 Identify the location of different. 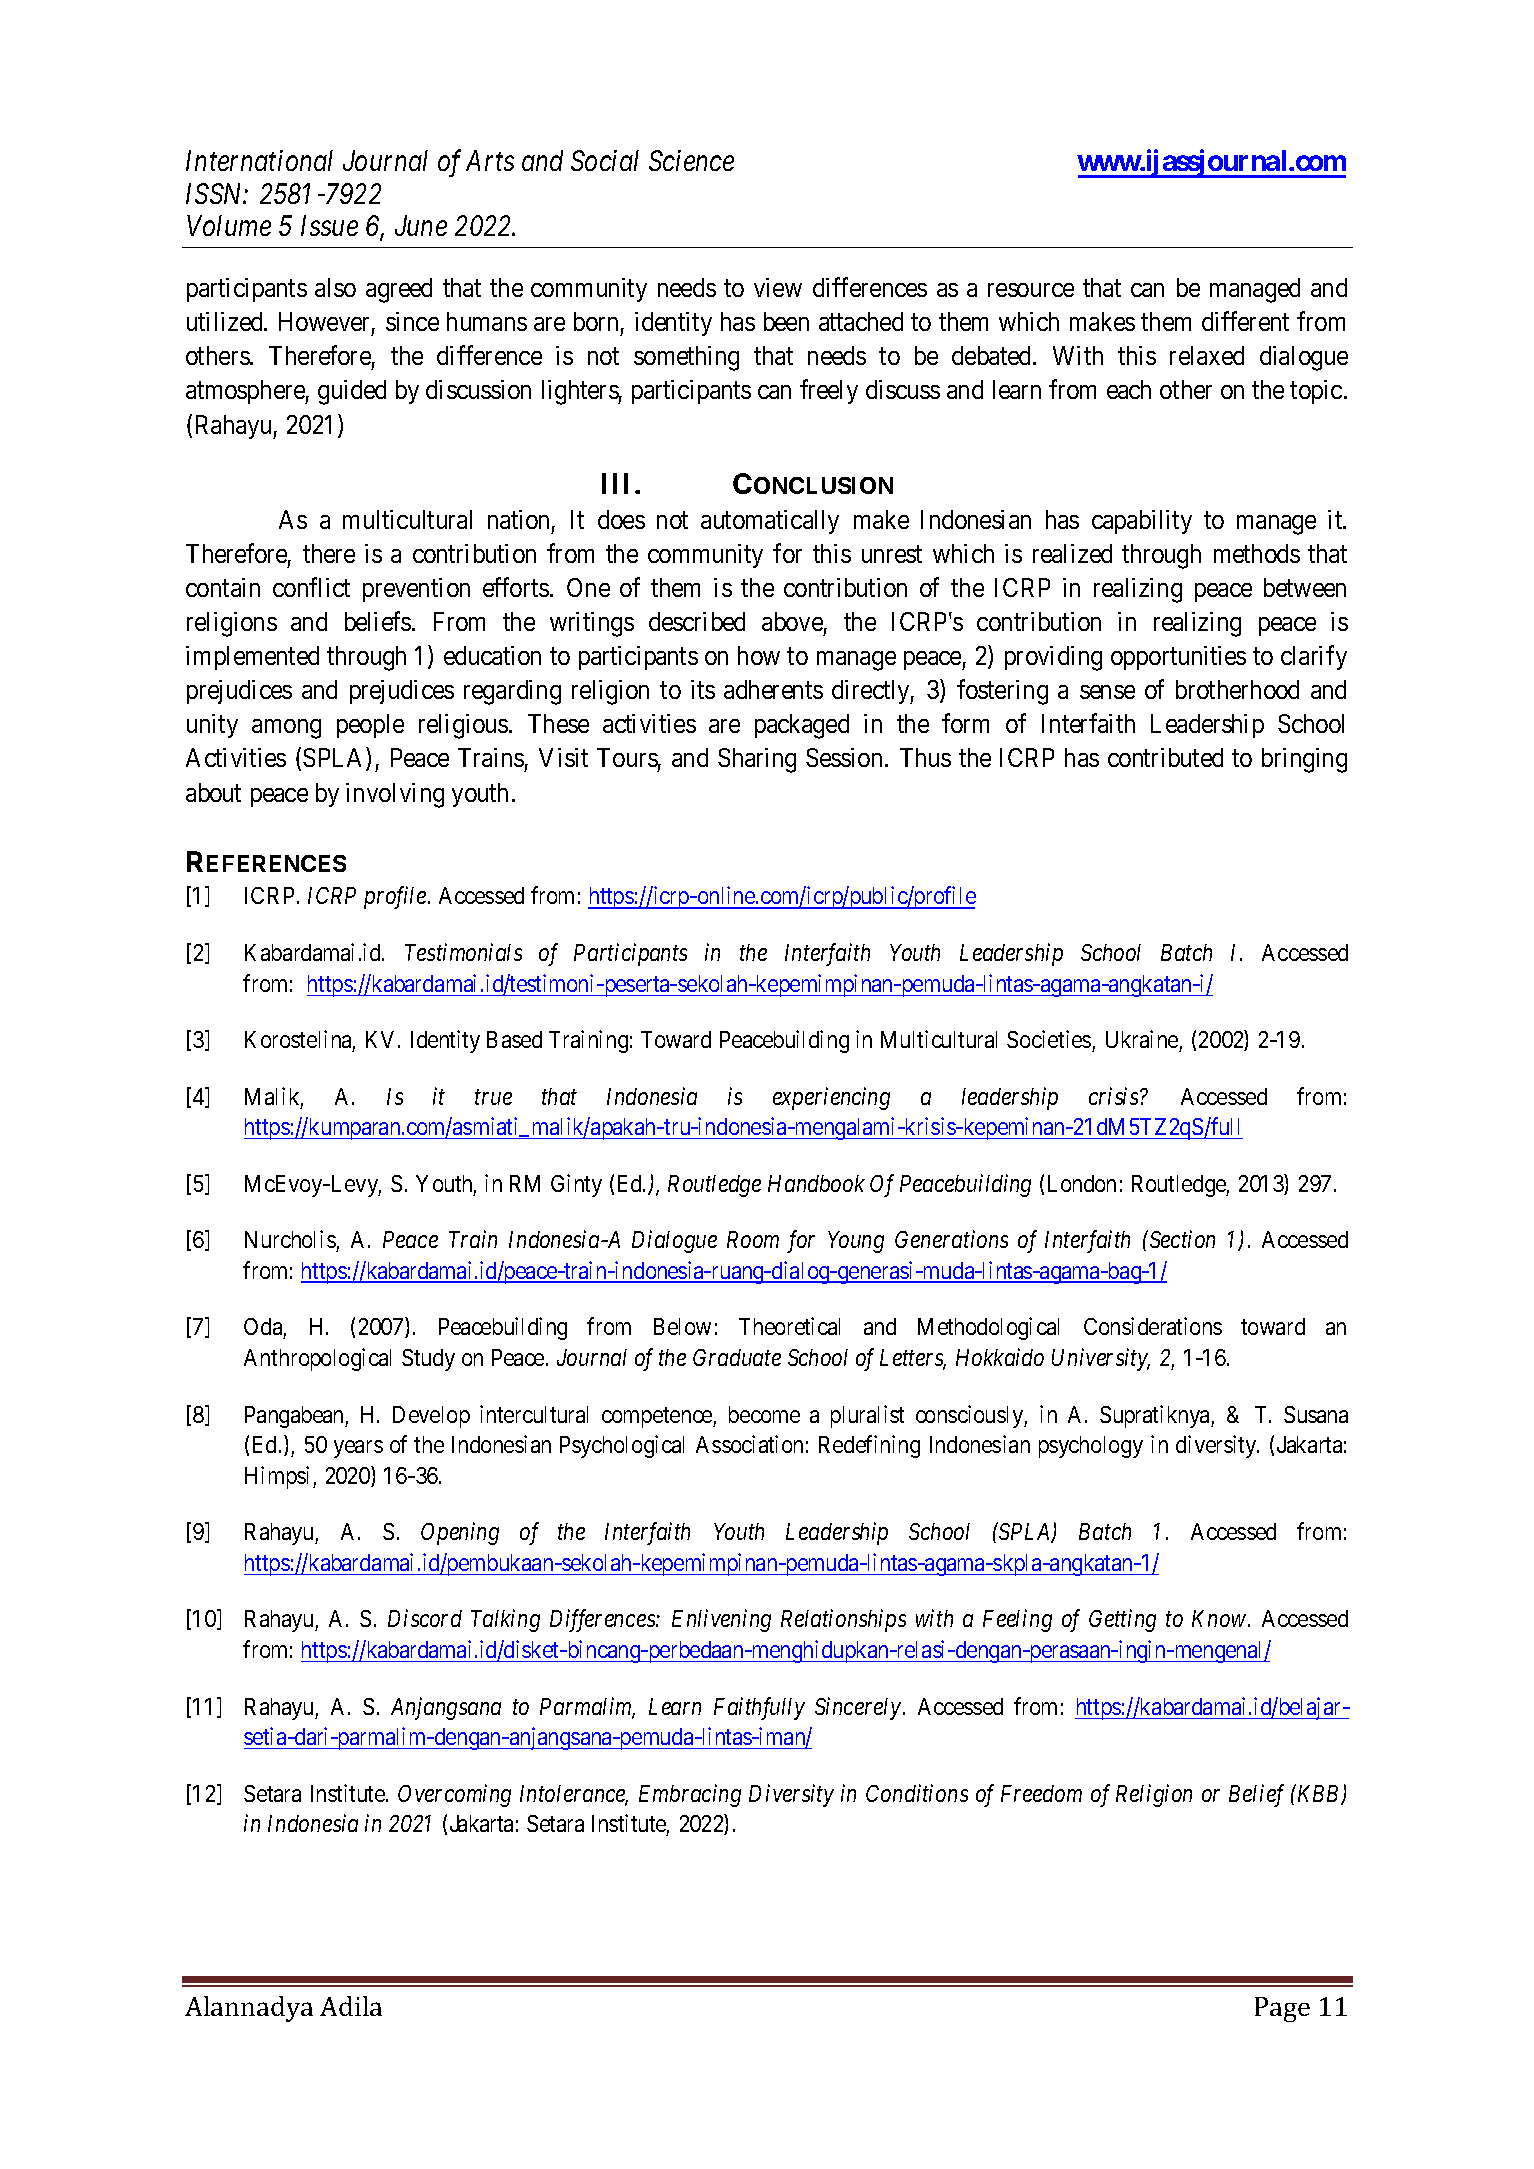
(1245, 321).
